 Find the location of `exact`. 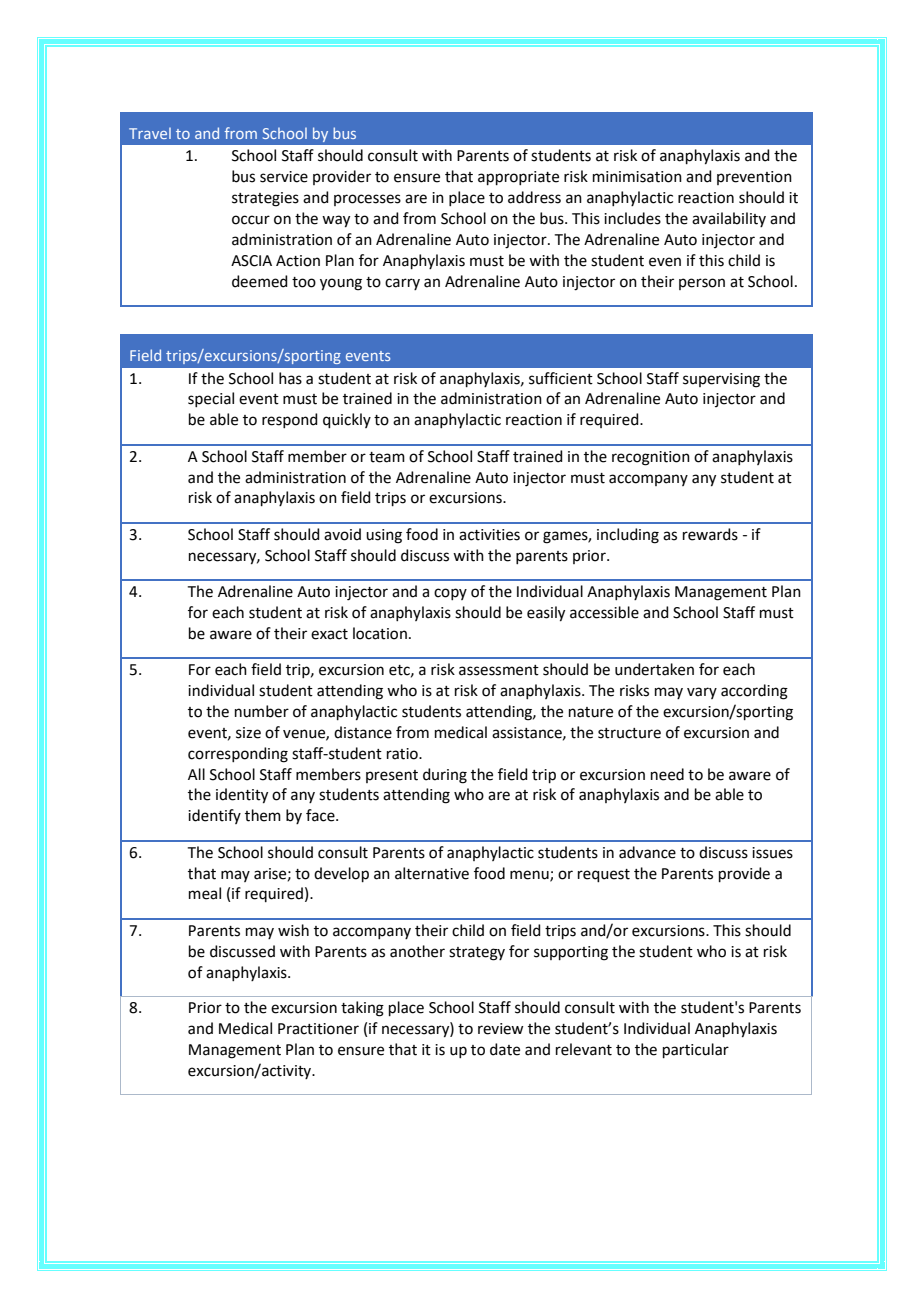

exact is located at coordinates (329, 634).
